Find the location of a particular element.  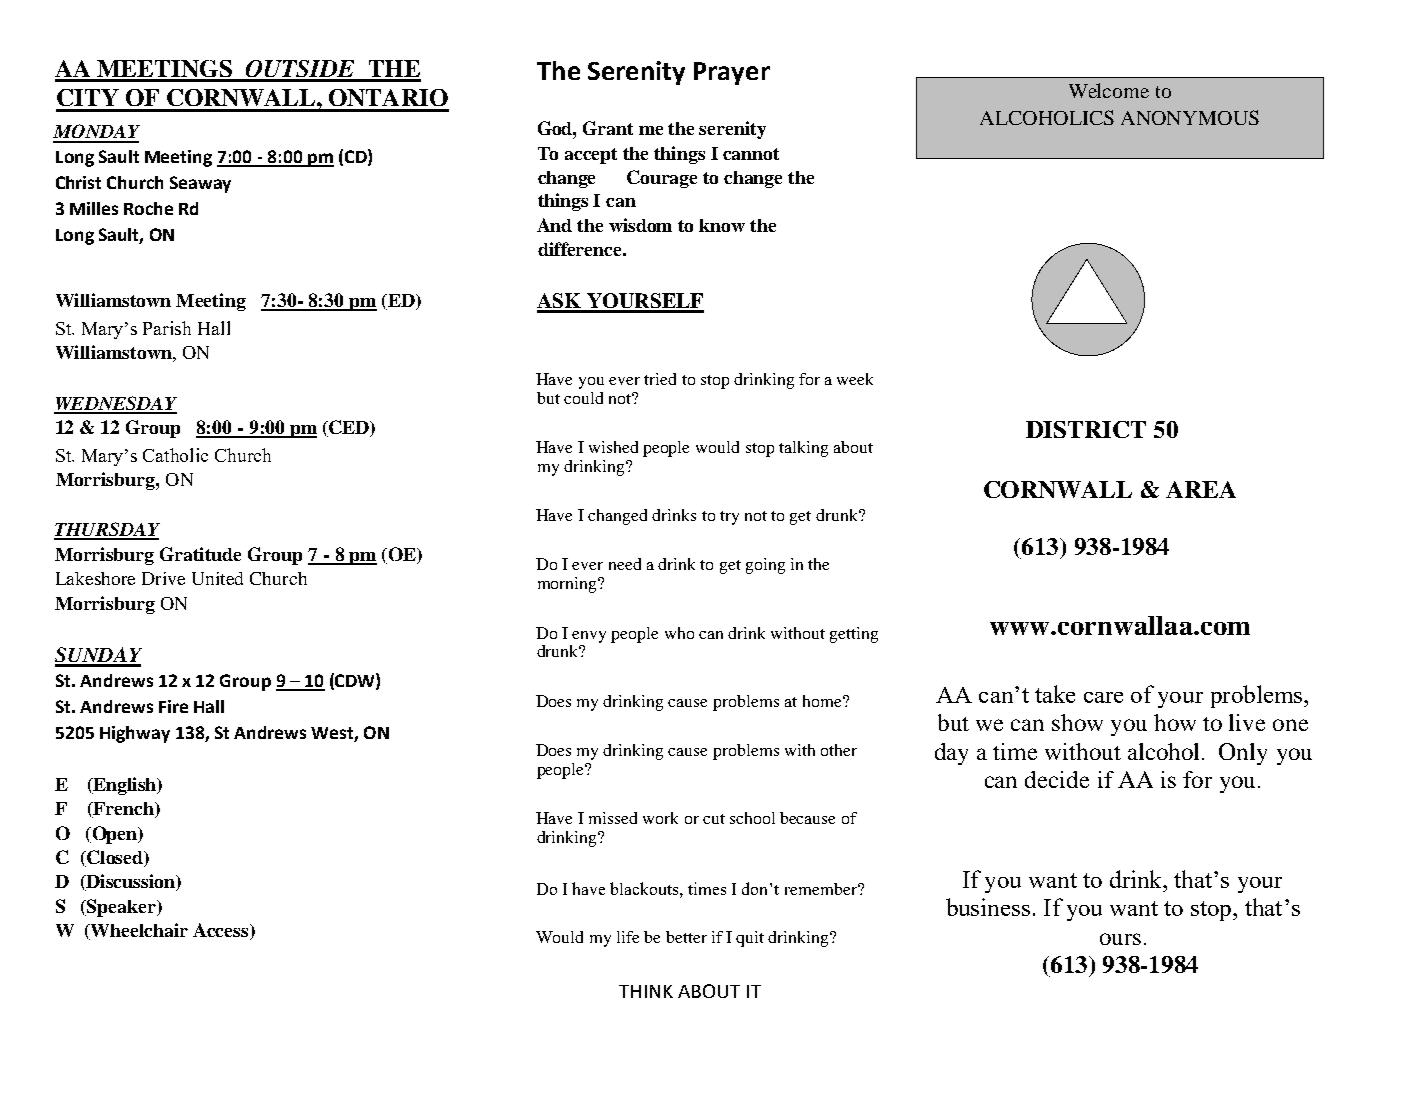

care is located at coordinates (1103, 697).
